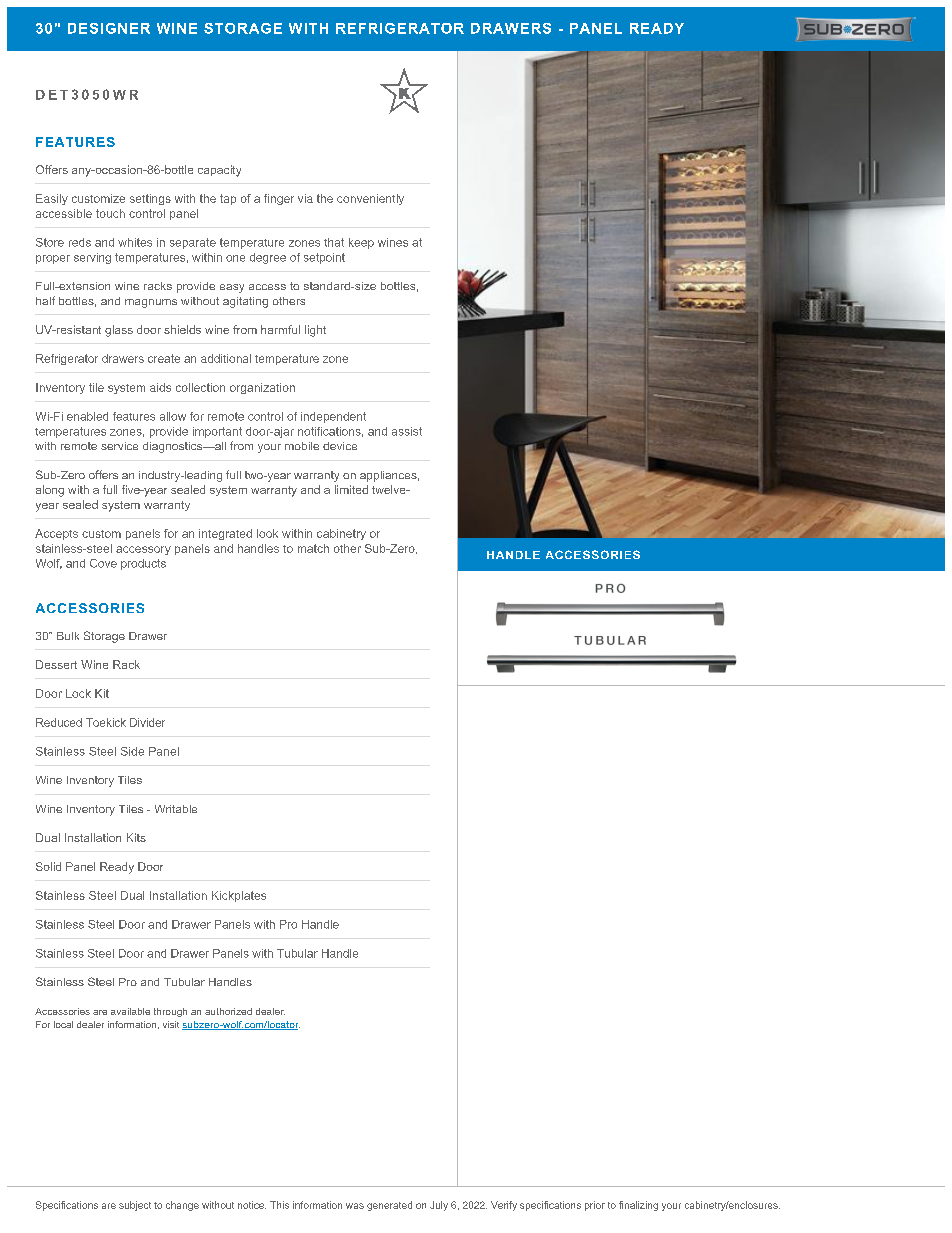 This image has width=952, height=1233. I want to click on assist, so click(407, 431).
